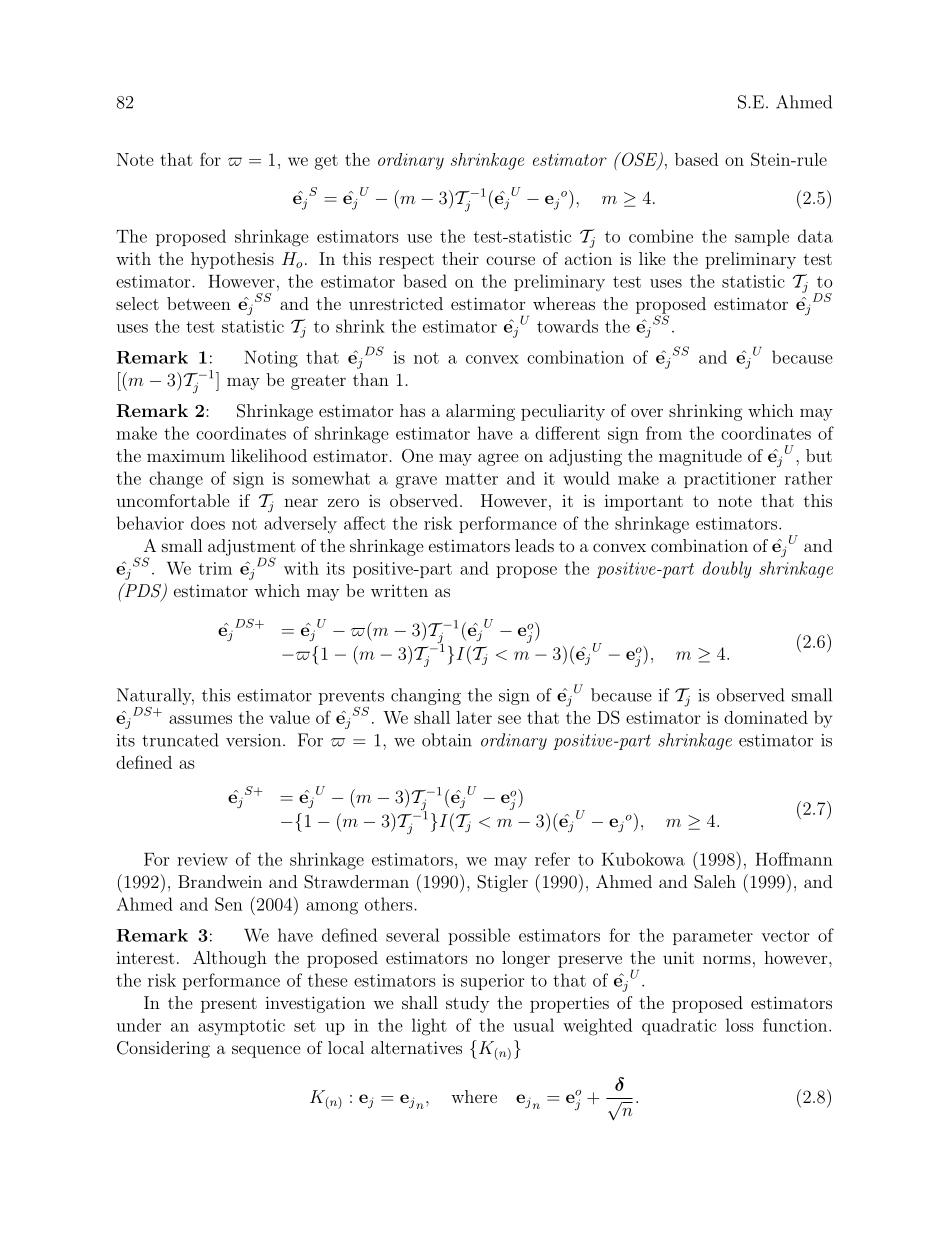 This screenshot has width=952, height=1233. What do you see at coordinates (241, 1027) in the screenshot?
I see `asymptotic` at bounding box center [241, 1027].
